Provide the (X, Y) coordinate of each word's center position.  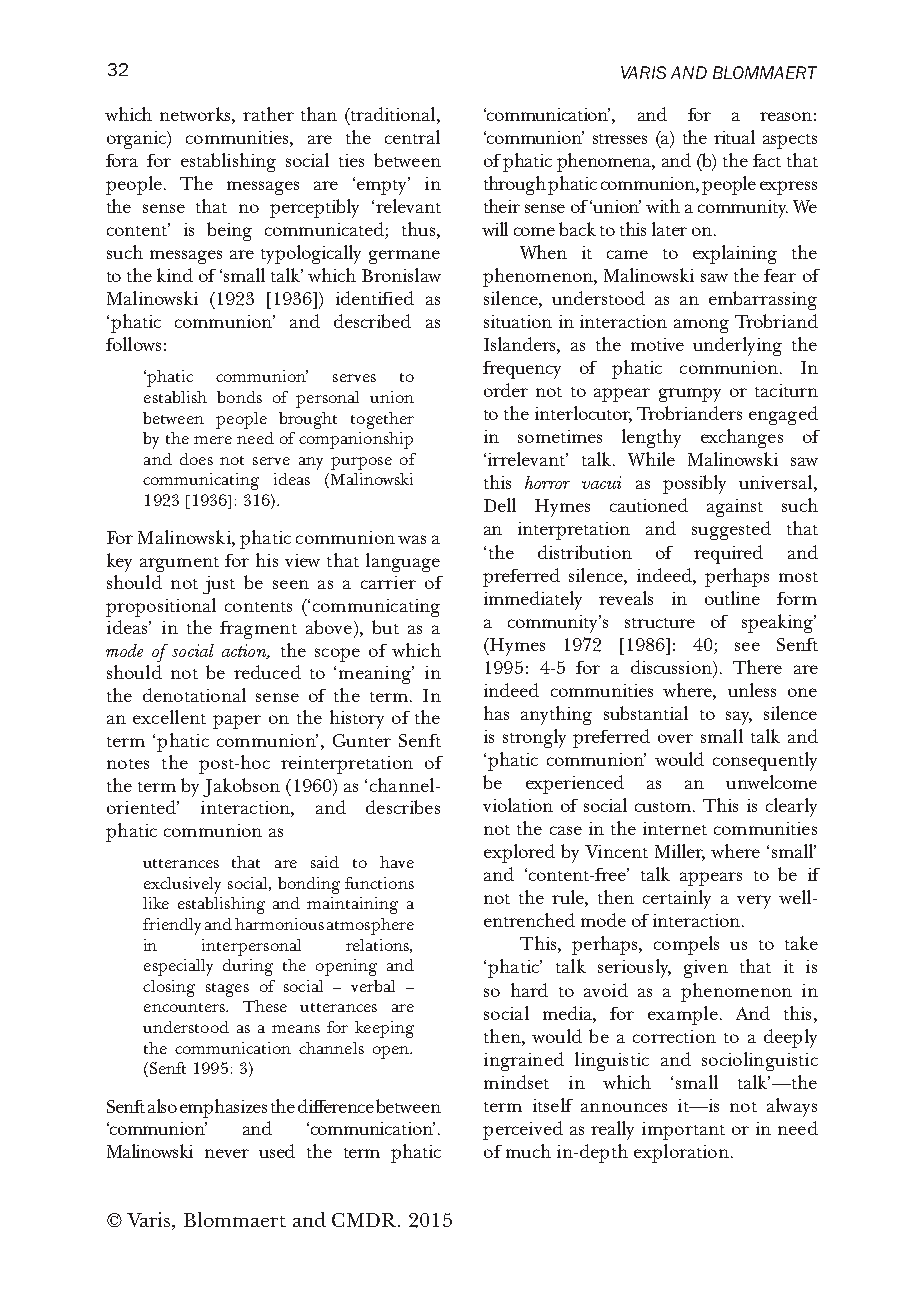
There (757, 667)
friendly (172, 926)
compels (686, 945)
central (412, 137)
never (227, 1153)
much (528, 1151)
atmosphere (370, 926)
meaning (376, 675)
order (506, 390)
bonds (239, 397)
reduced (267, 672)
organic (138, 140)
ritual (734, 137)
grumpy (690, 395)
